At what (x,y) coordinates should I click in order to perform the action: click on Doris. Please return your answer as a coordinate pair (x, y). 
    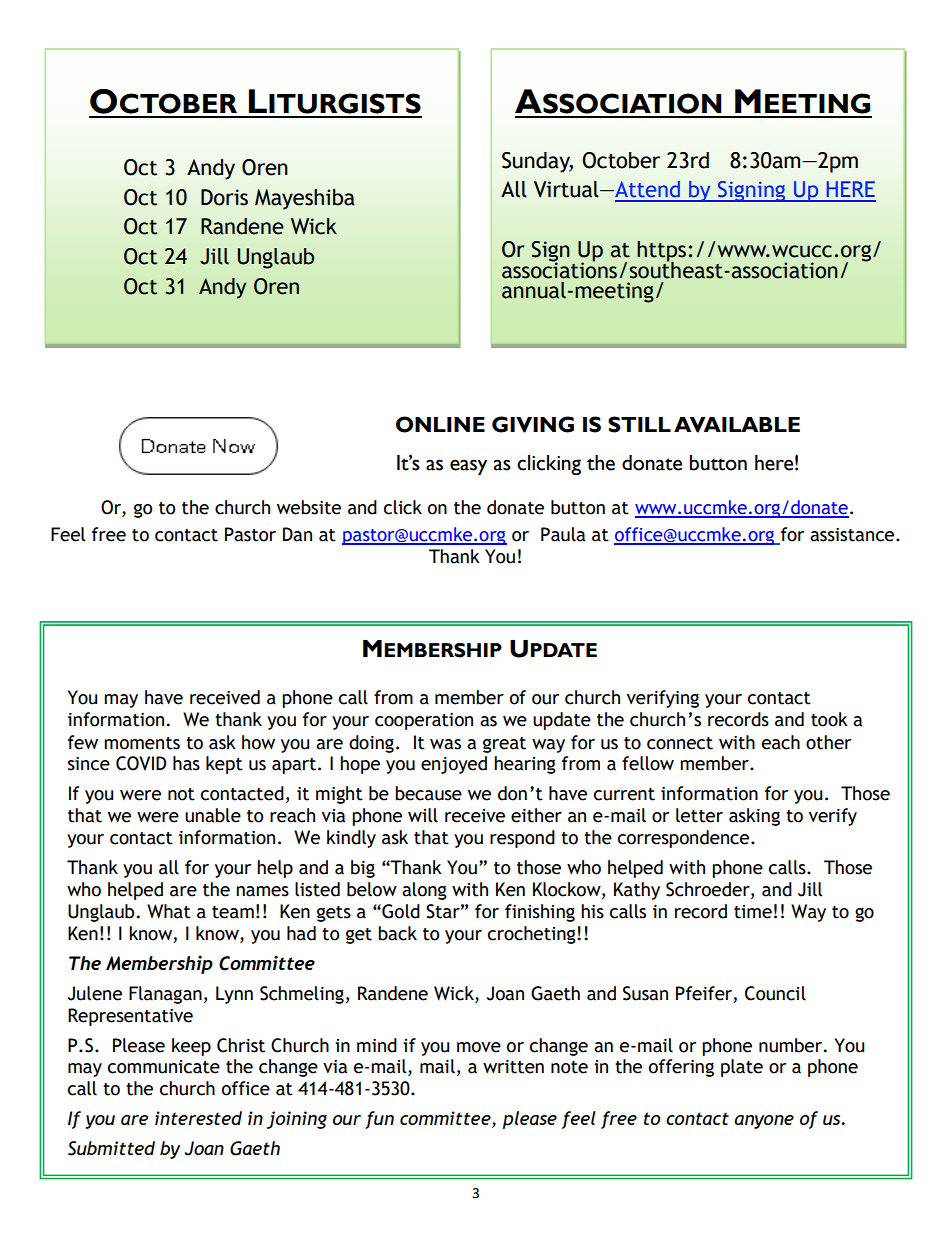
    Looking at the image, I should click on (224, 197).
